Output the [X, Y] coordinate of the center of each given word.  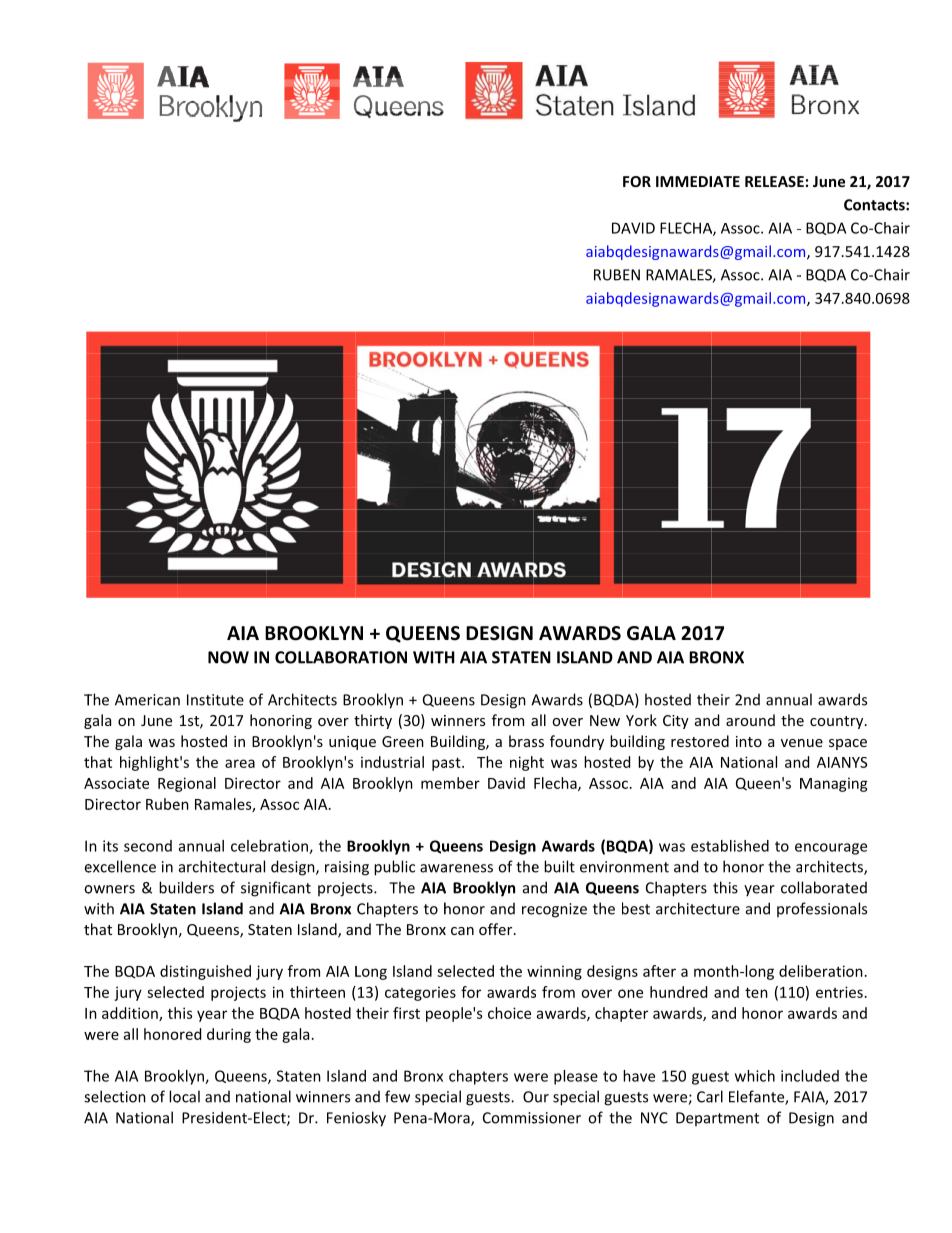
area [240, 763]
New [605, 720]
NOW [228, 657]
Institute [215, 700]
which [755, 1076]
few [397, 1096]
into [749, 741]
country [838, 722]
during [229, 1035]
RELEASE [774, 181]
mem [438, 784]
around [750, 720]
